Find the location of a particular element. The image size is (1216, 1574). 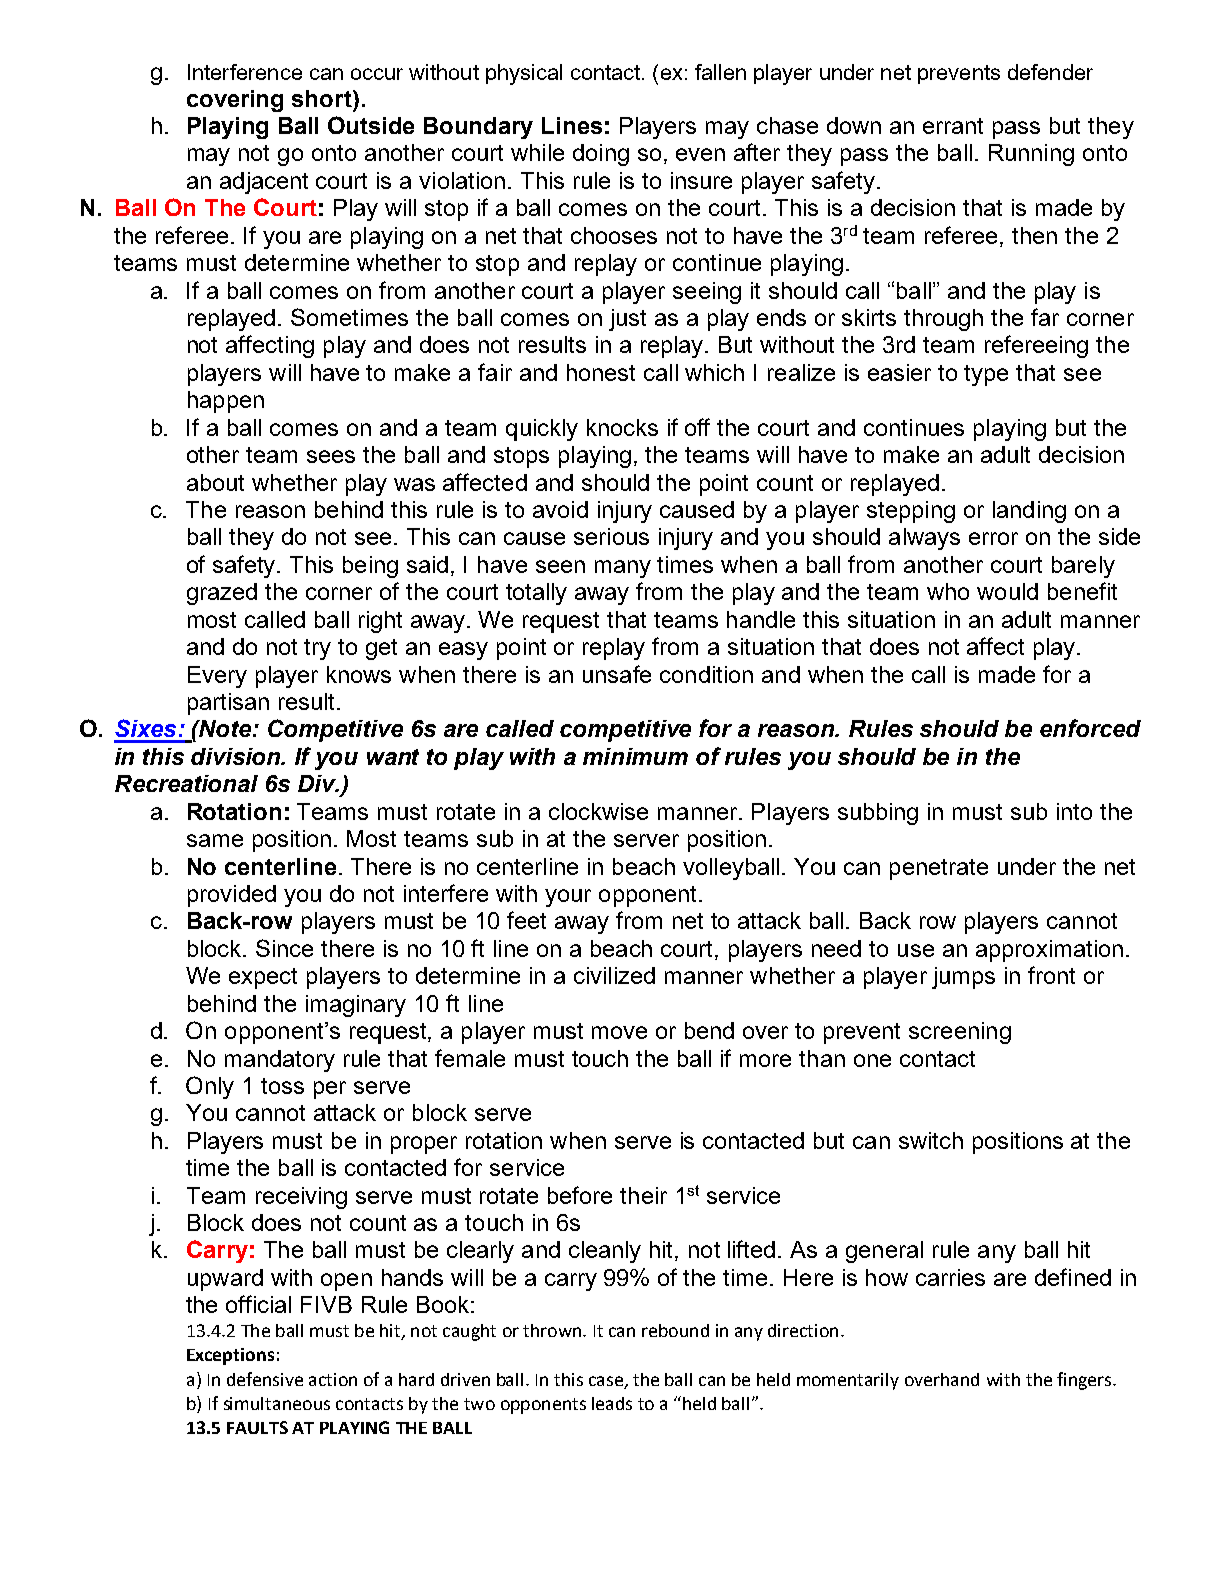

doing is located at coordinates (601, 155).
